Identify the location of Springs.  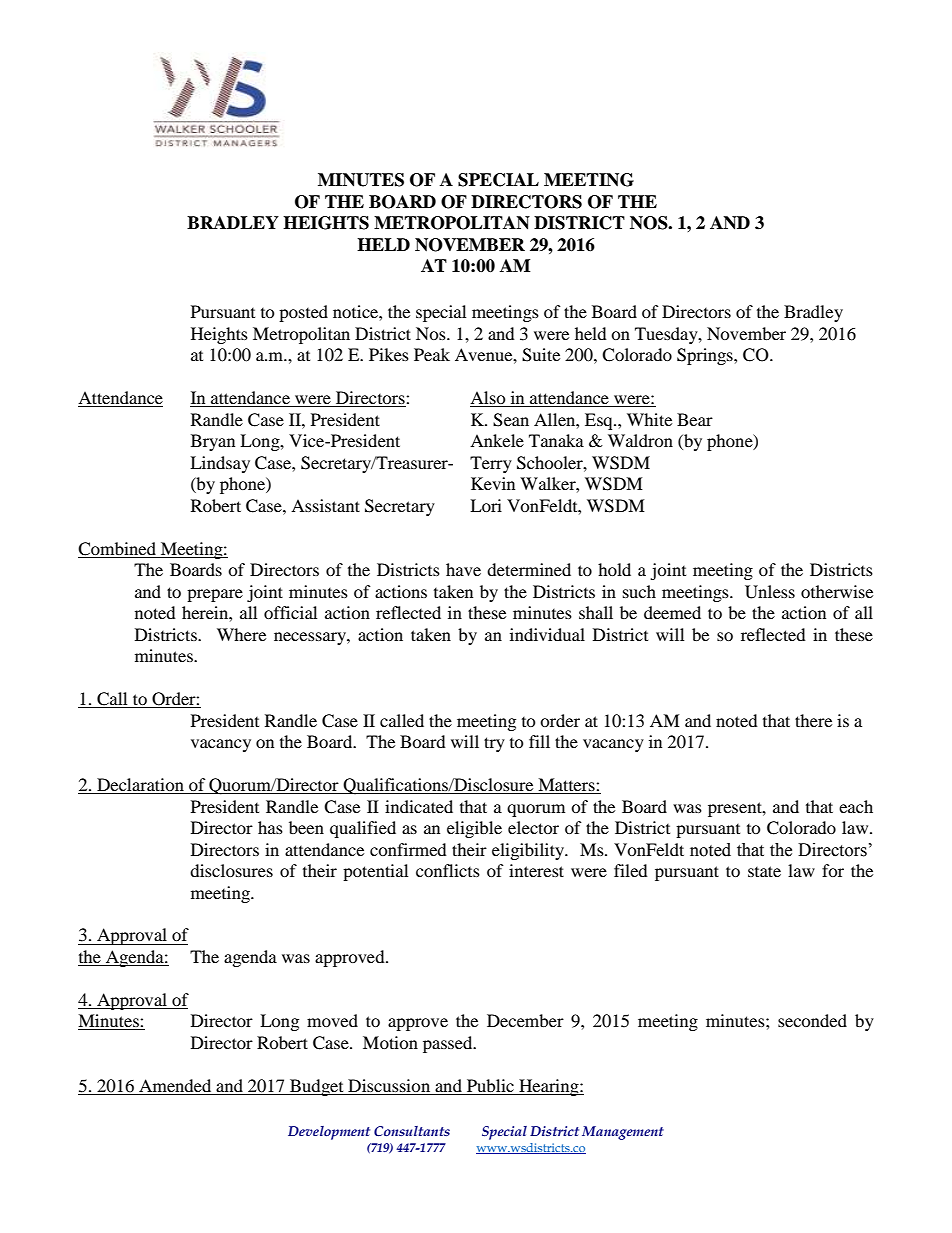
(706, 356).
